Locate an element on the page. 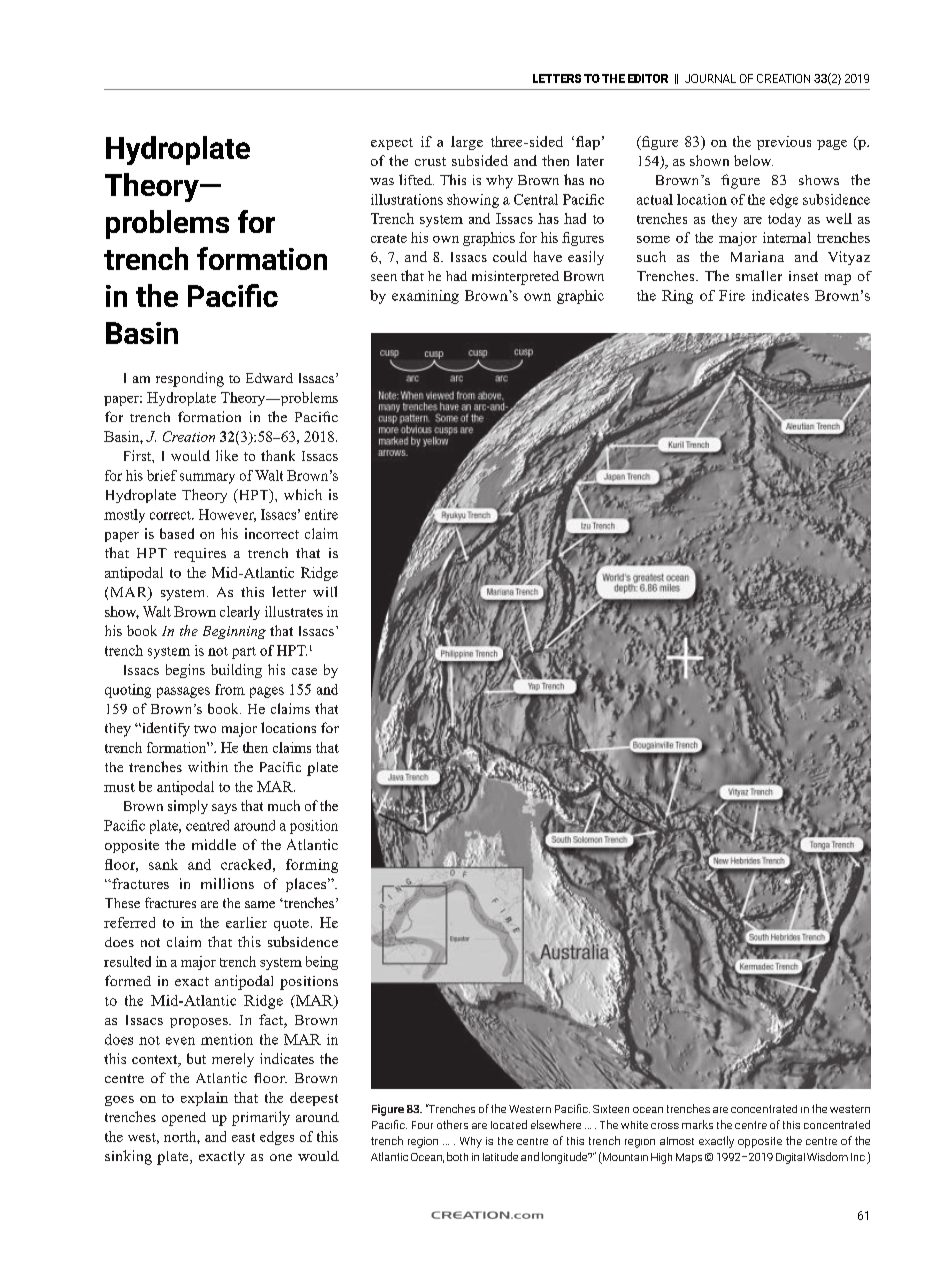  Ring is located at coordinates (677, 297).
